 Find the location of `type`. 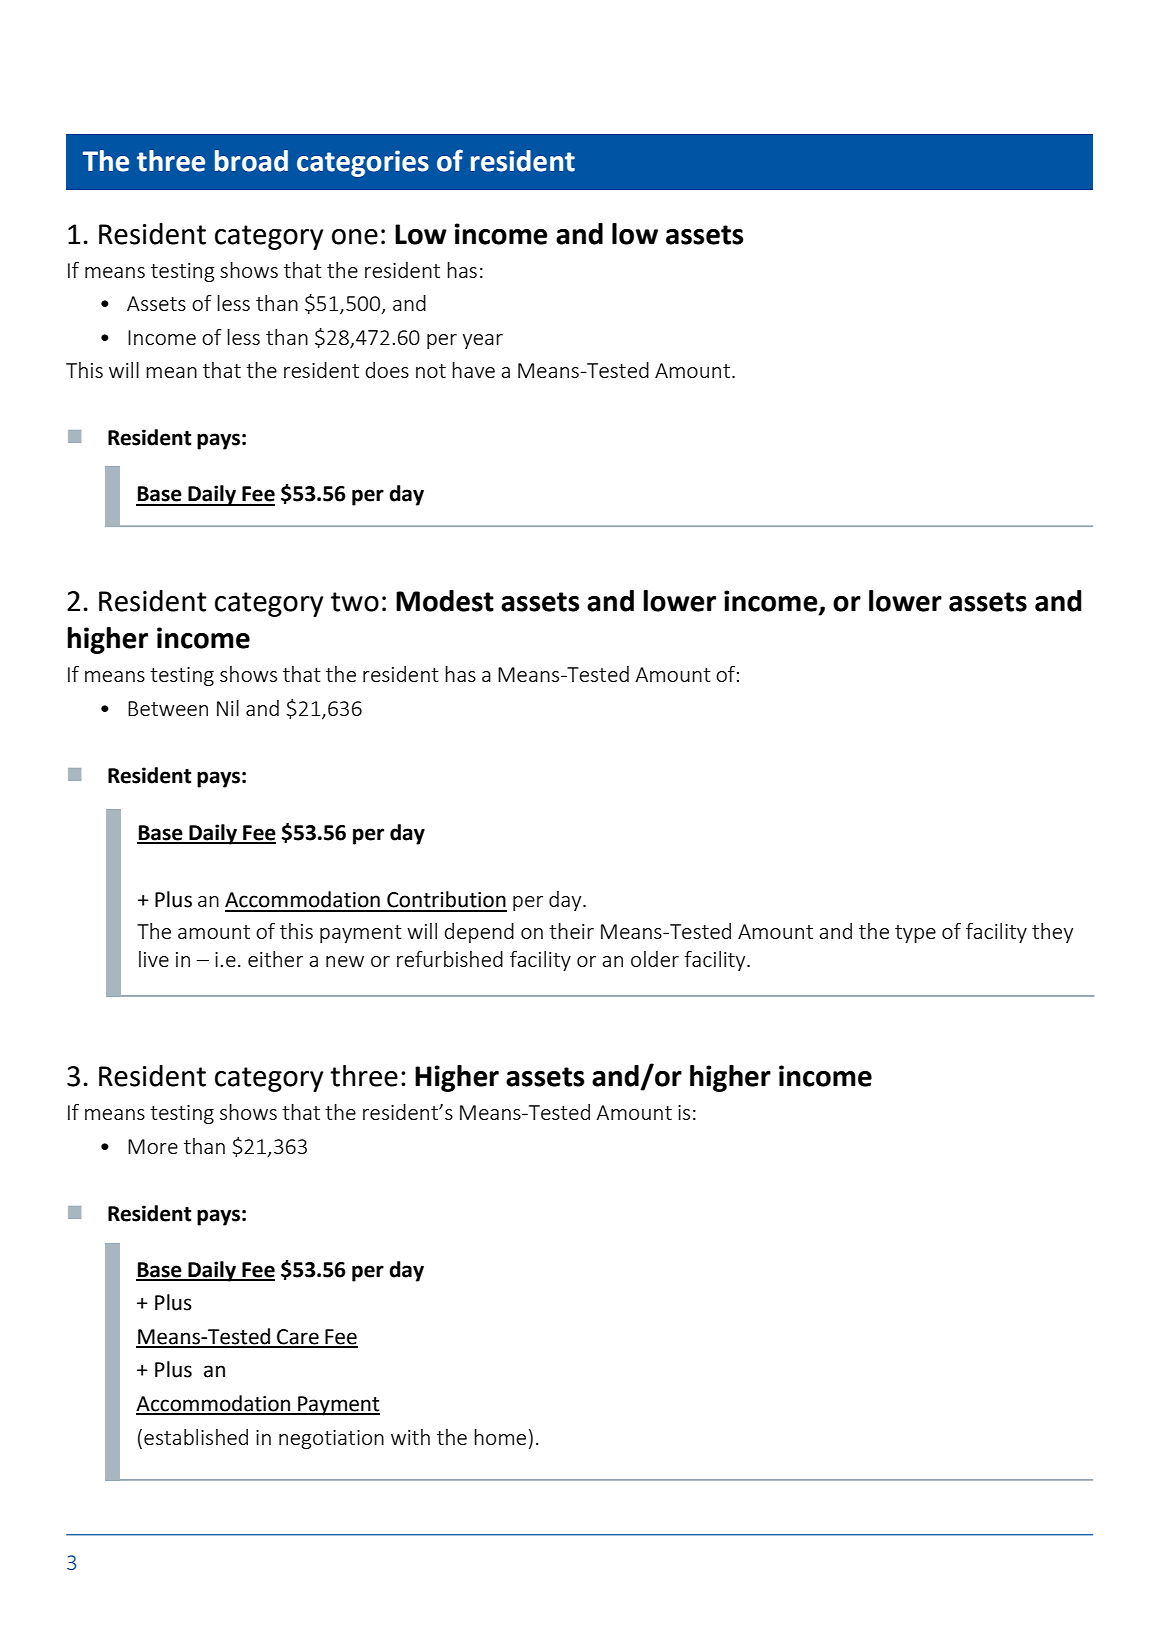

type is located at coordinates (915, 934).
